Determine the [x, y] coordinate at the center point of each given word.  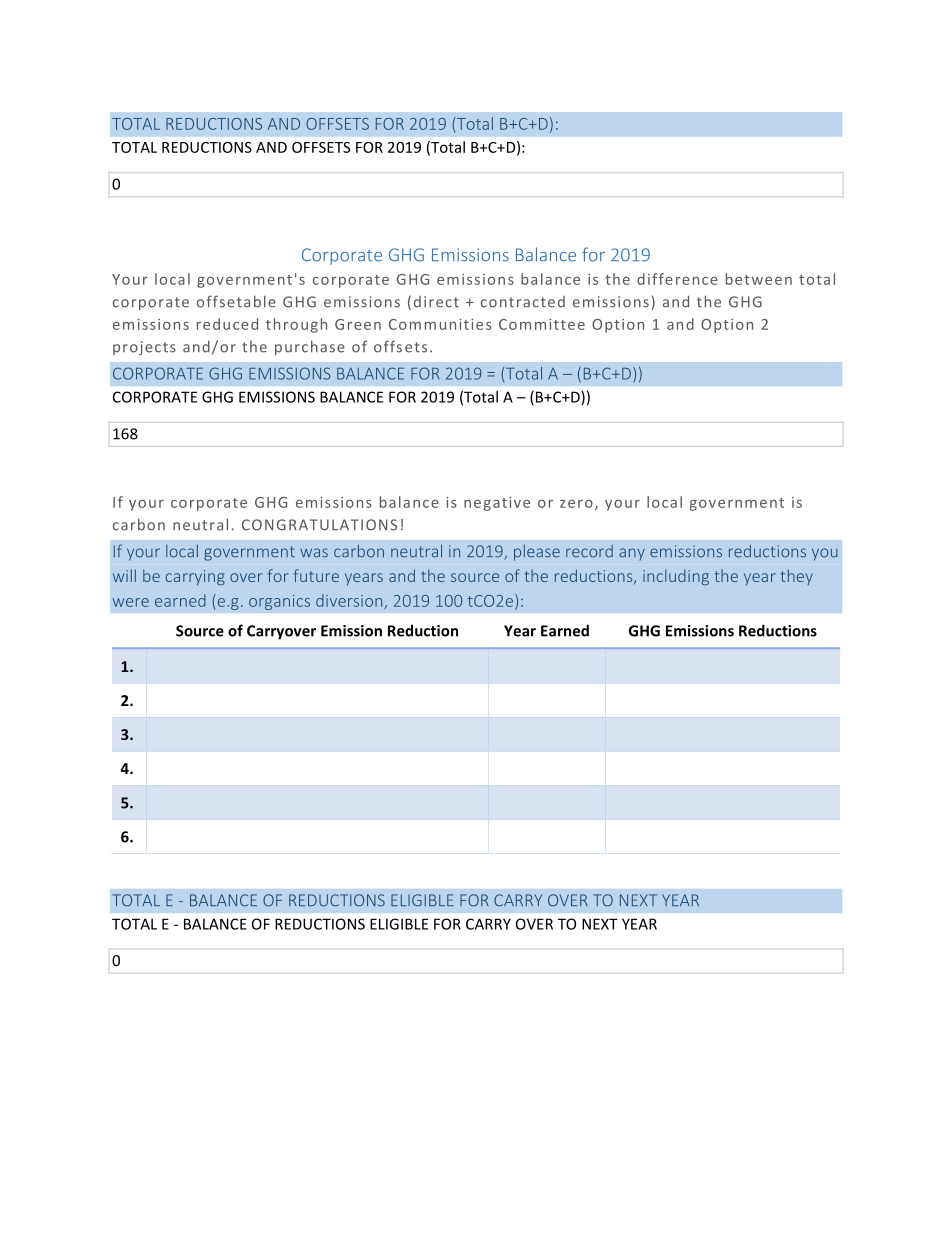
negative [497, 504]
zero [576, 504]
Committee [542, 324]
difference [677, 279]
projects [144, 348]
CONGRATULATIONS [319, 525]
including [676, 577]
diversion [350, 601]
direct [436, 302]
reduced [227, 324]
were [131, 602]
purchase [310, 348]
